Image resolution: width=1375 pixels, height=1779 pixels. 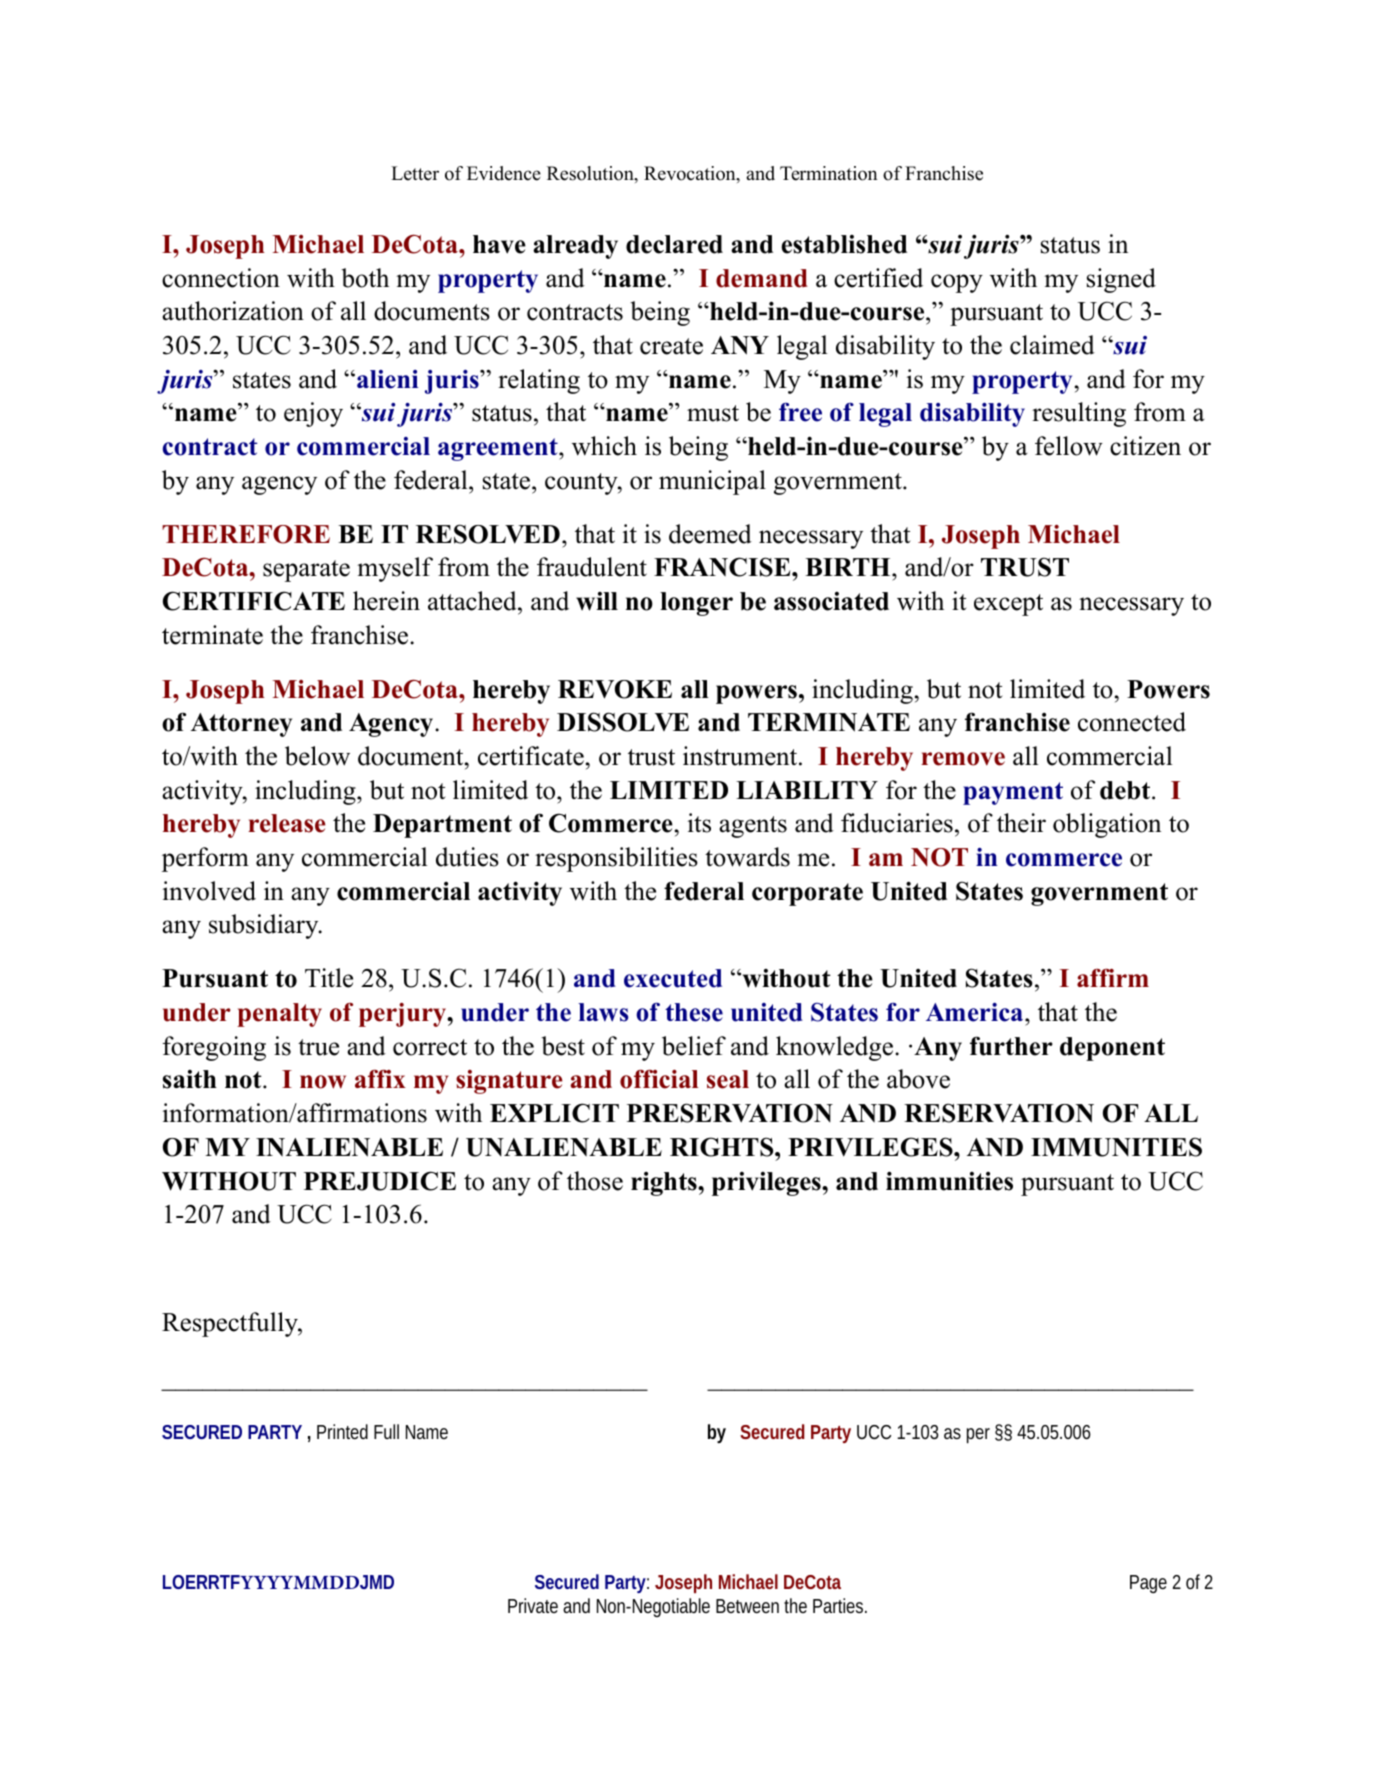 What do you see at coordinates (365, 278) in the page?
I see `both` at bounding box center [365, 278].
